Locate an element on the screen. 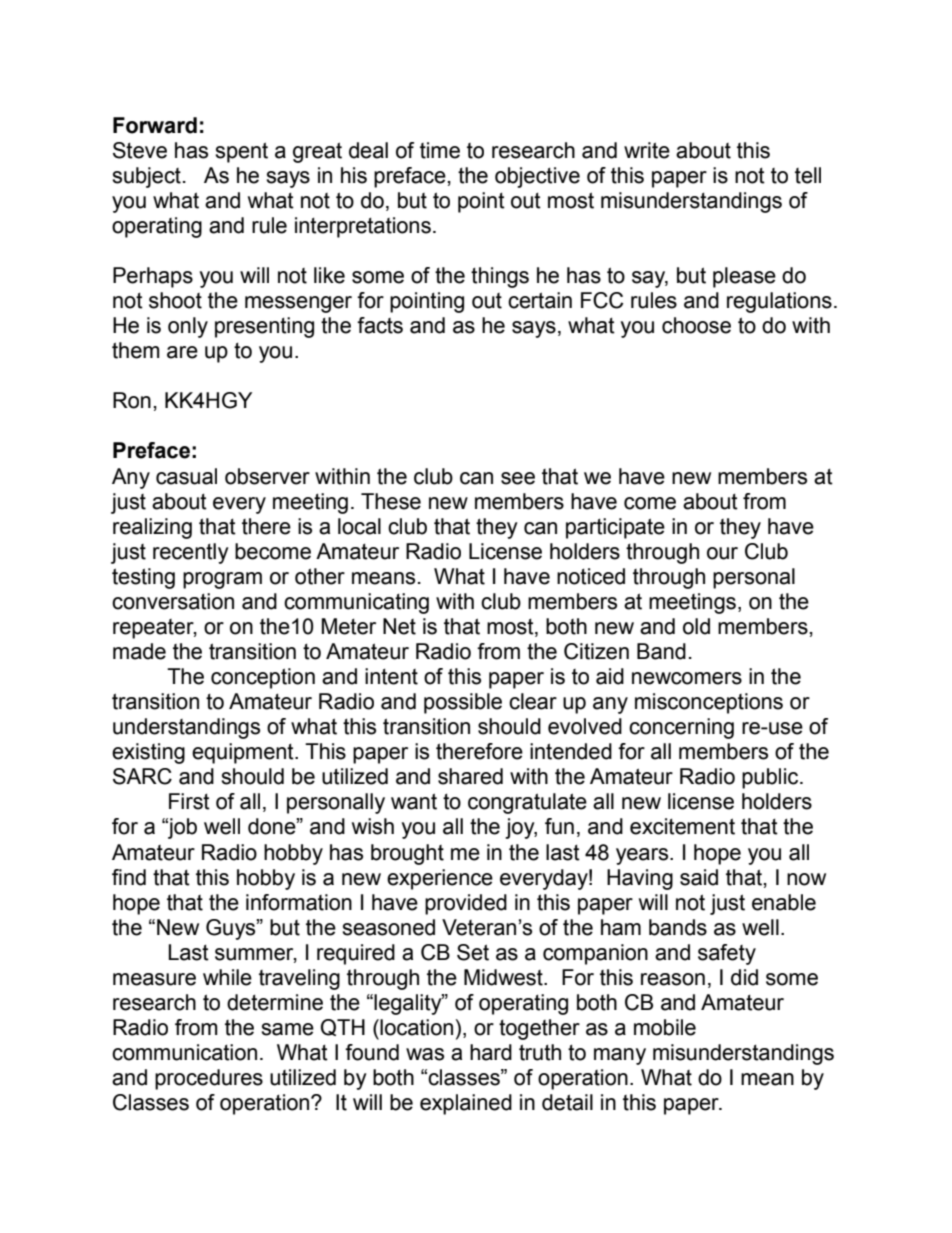 This screenshot has width=952, height=1233. facts is located at coordinates (380, 325).
